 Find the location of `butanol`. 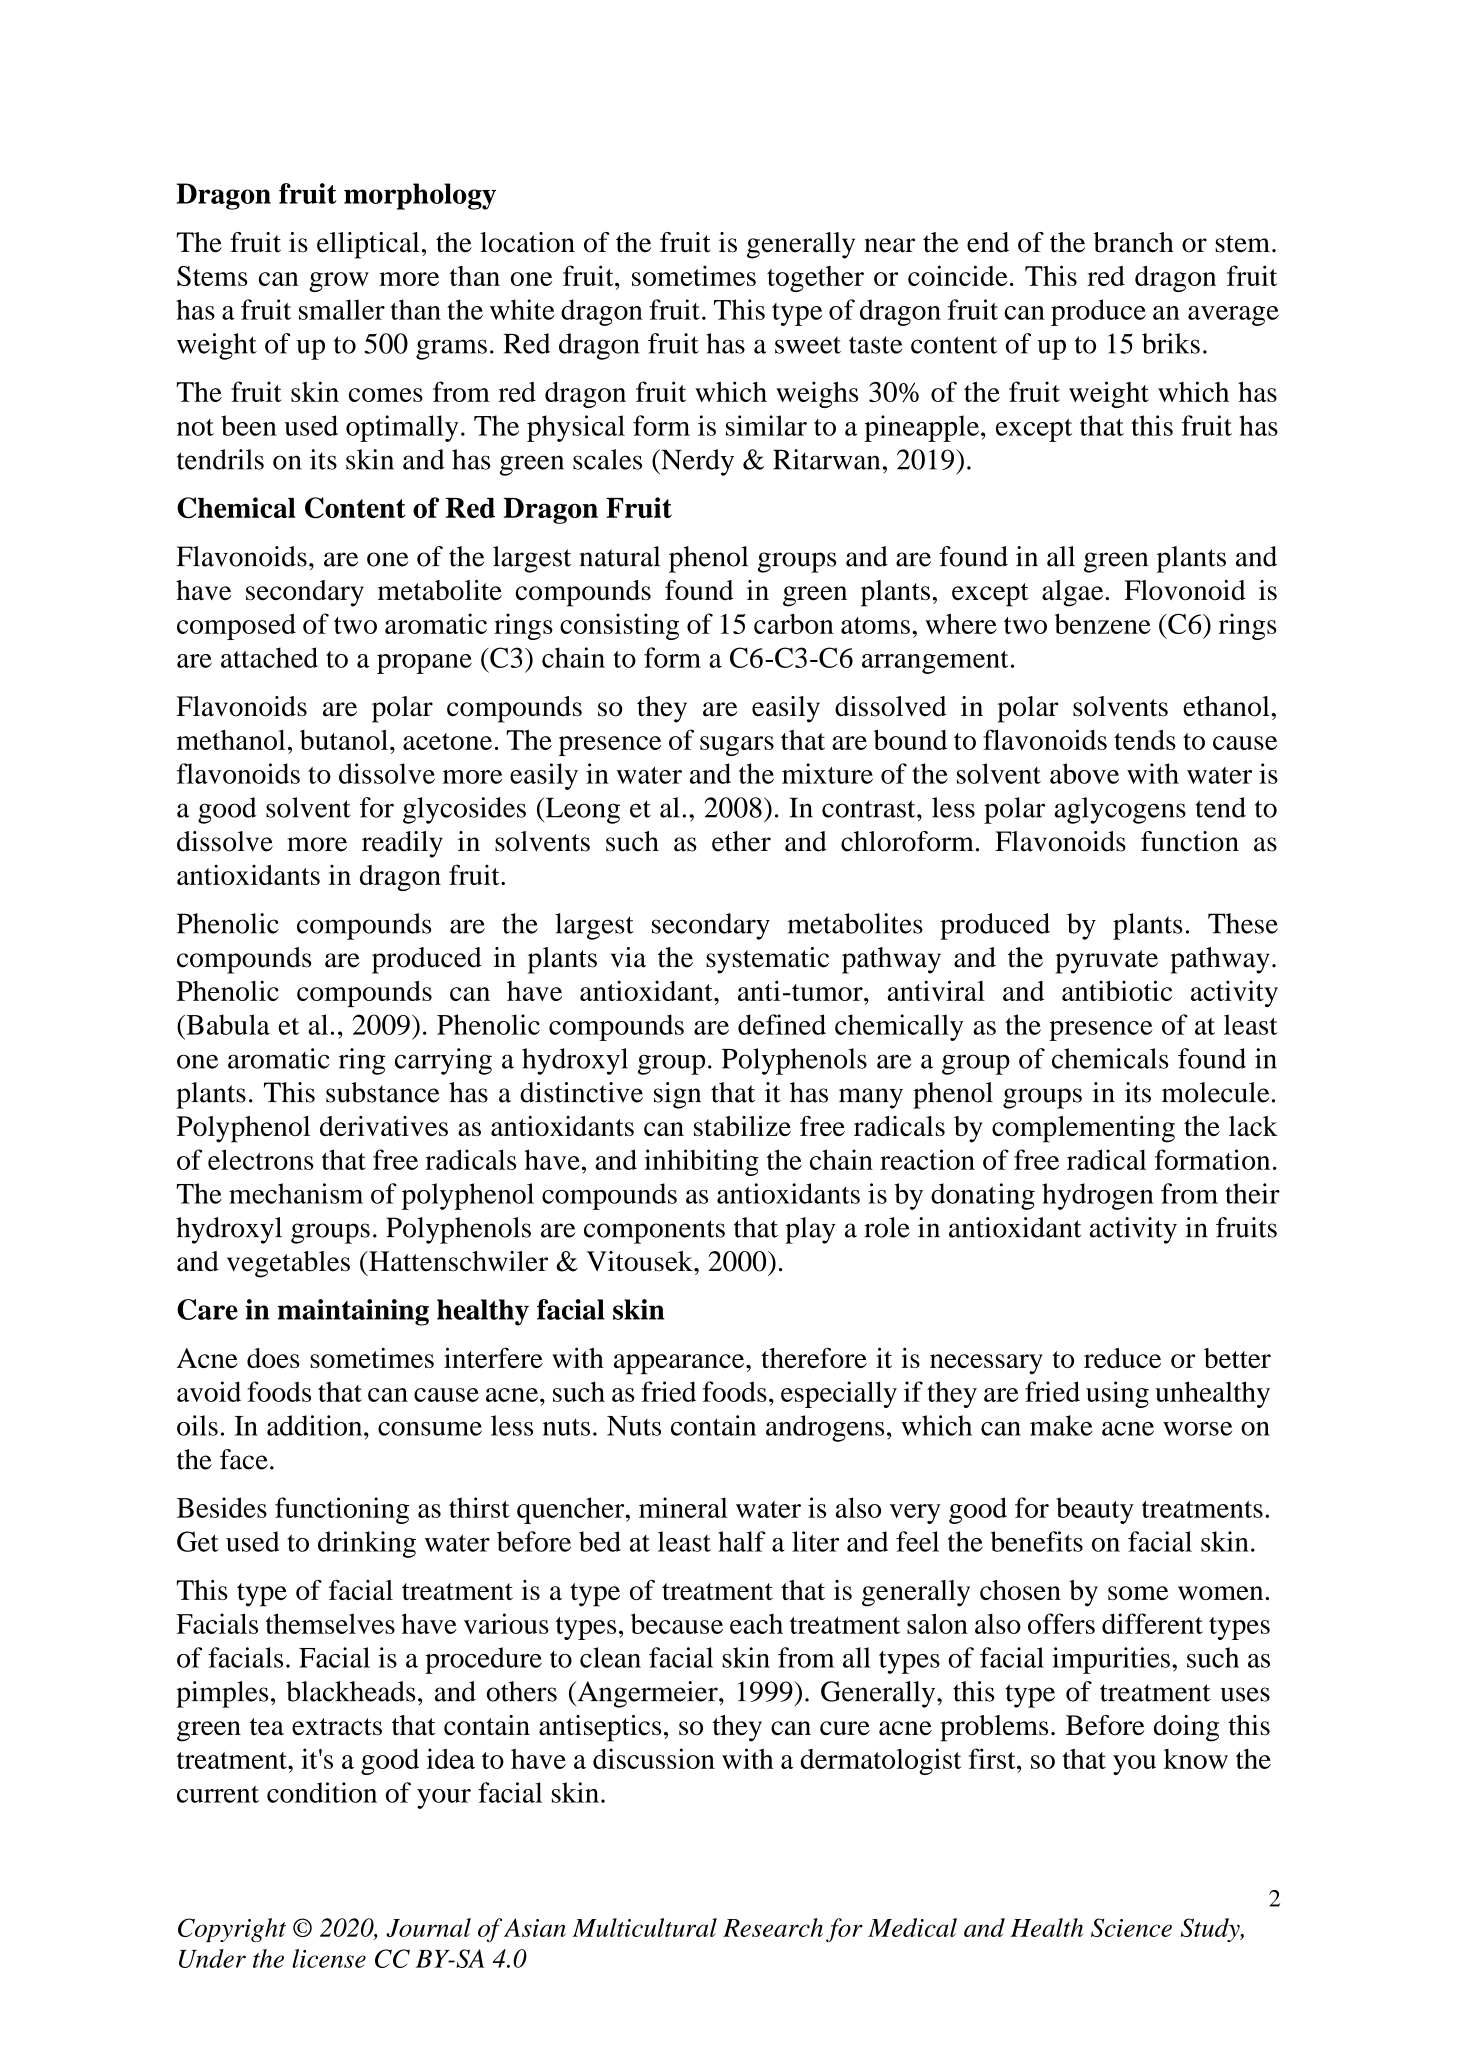

butanol is located at coordinates (344, 739).
